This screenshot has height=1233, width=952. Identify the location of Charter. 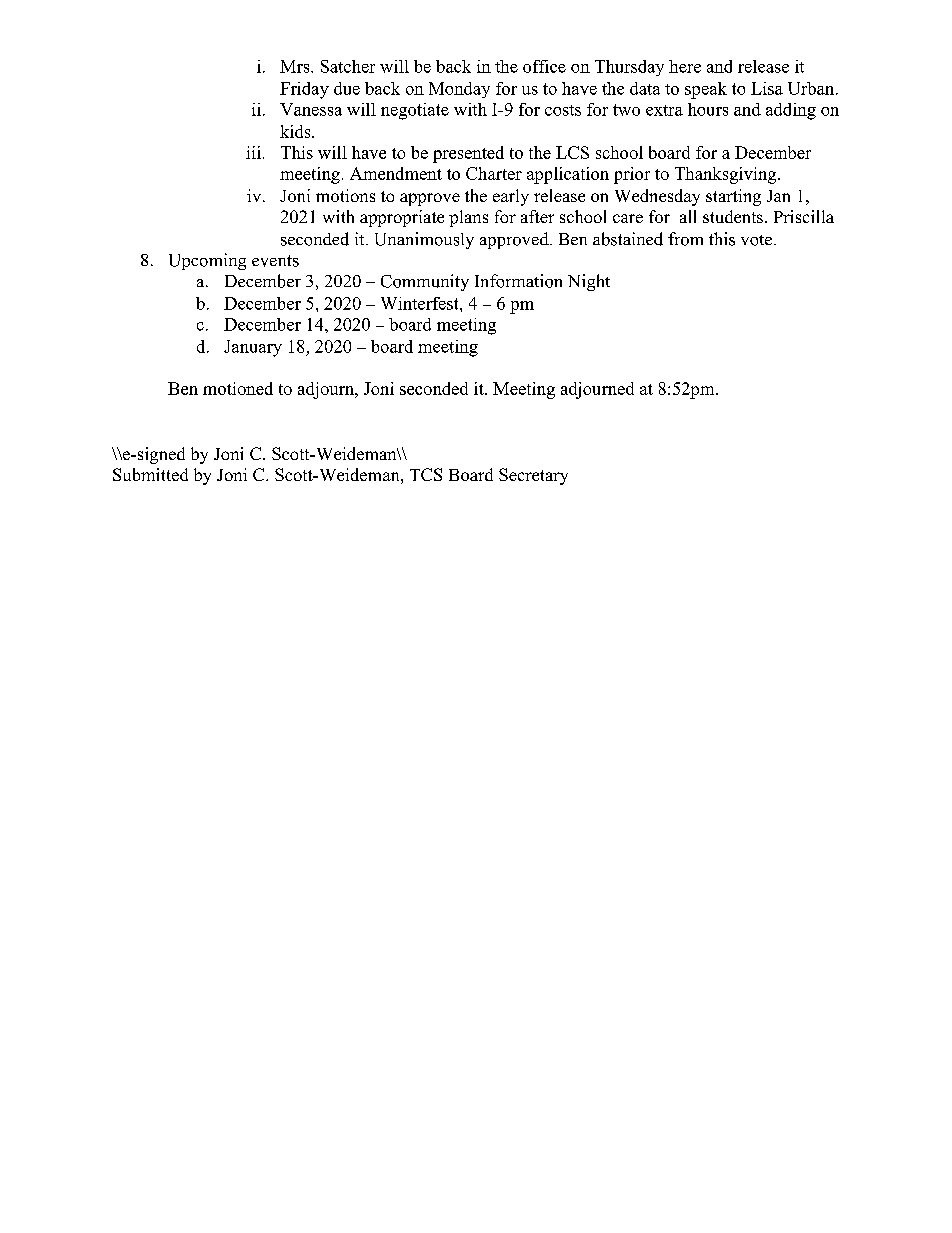
(494, 173).
